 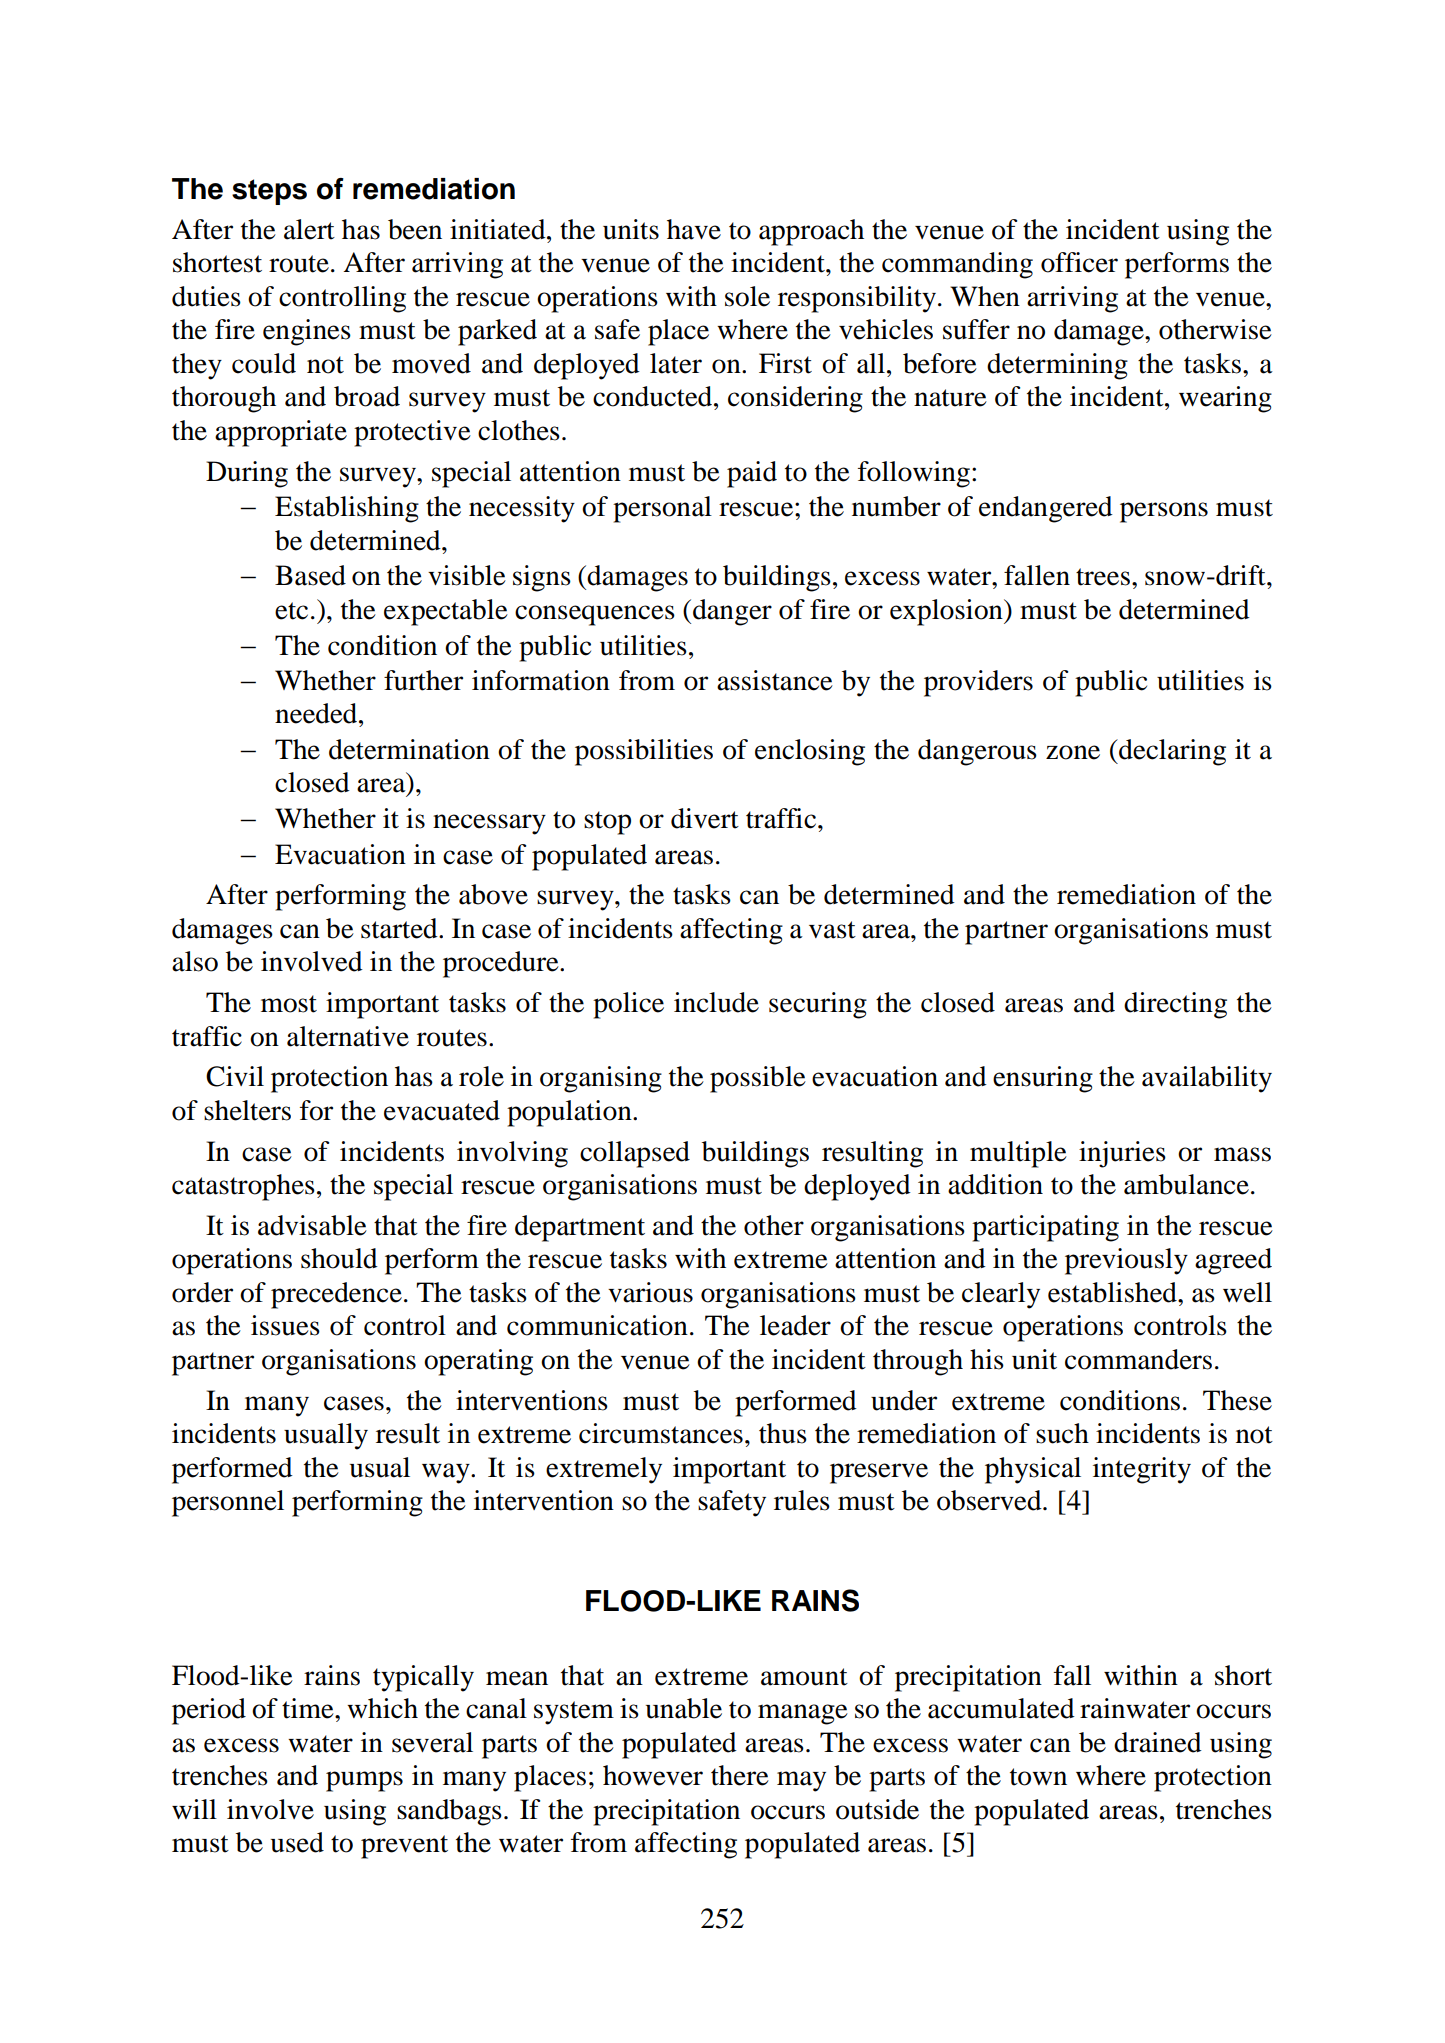 What do you see at coordinates (348, 1036) in the screenshot?
I see `alternative` at bounding box center [348, 1036].
